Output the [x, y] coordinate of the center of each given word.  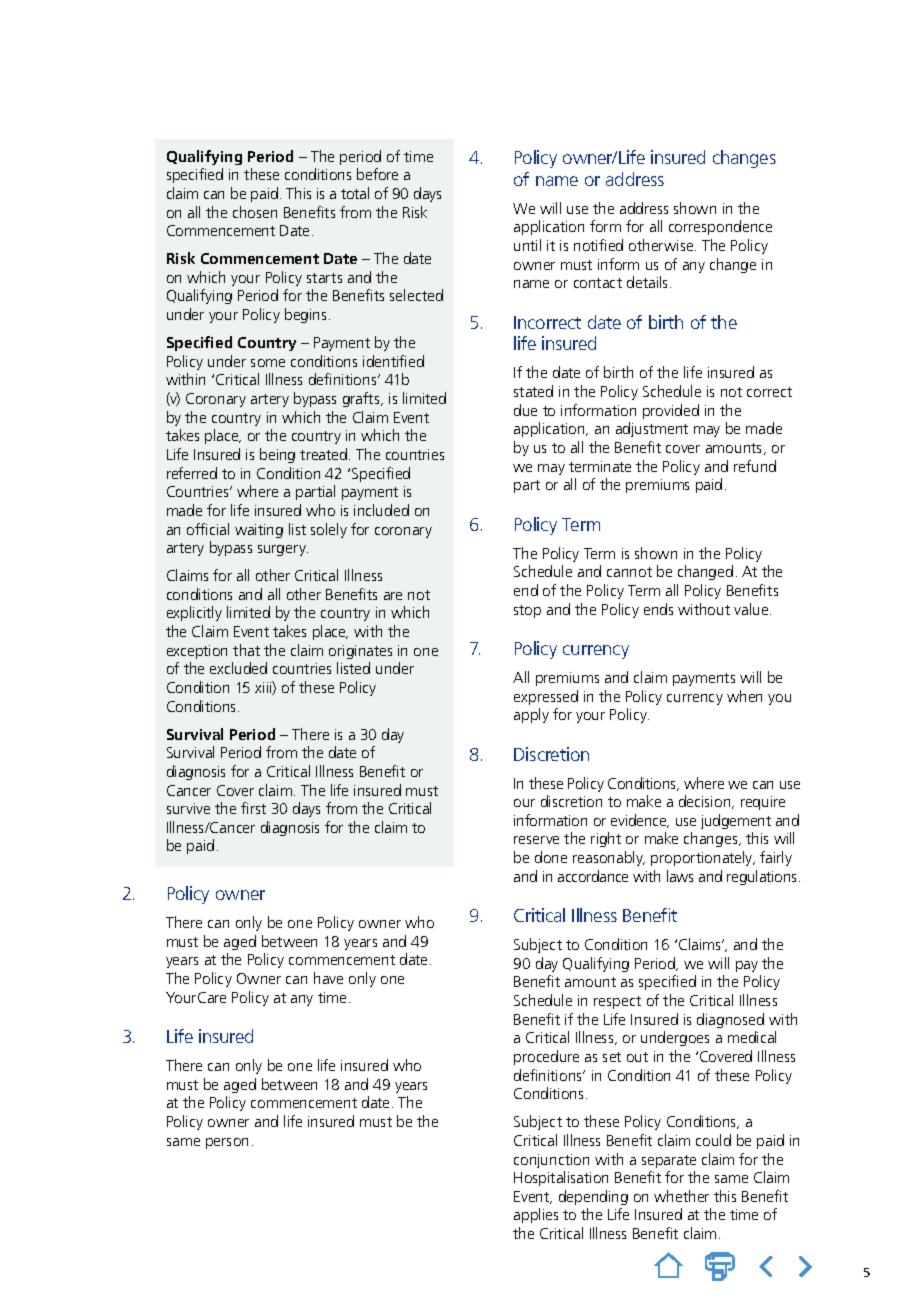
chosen [255, 212]
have [328, 978]
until [527, 245]
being [277, 455]
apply [531, 715]
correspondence [720, 227]
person [227, 1143]
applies [536, 1215]
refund [755, 466]
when [744, 696]
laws [680, 876]
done [551, 857]
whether [681, 1196]
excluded [238, 668]
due [525, 410]
